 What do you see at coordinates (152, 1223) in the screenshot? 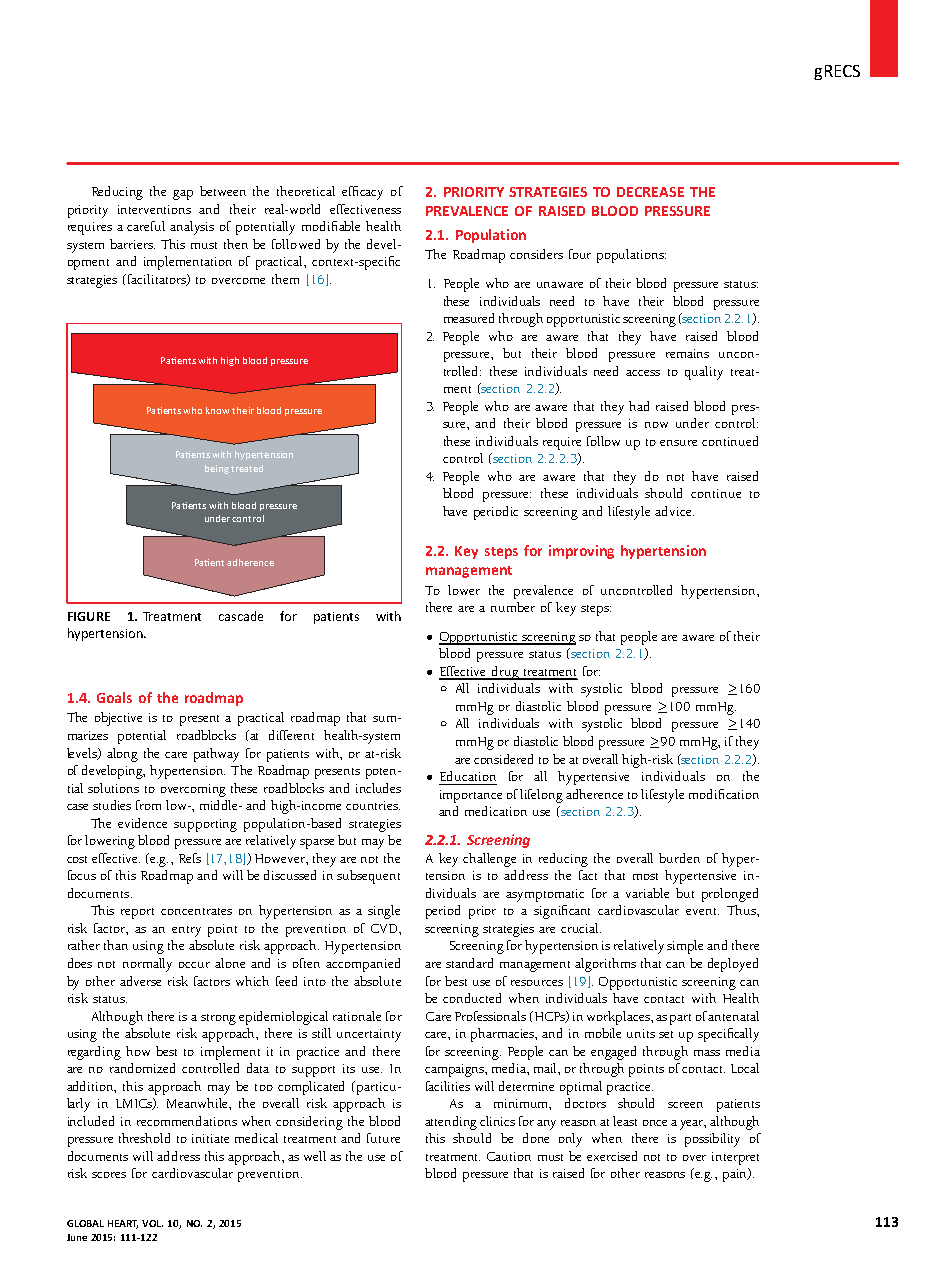
I see `VOL` at bounding box center [152, 1223].
